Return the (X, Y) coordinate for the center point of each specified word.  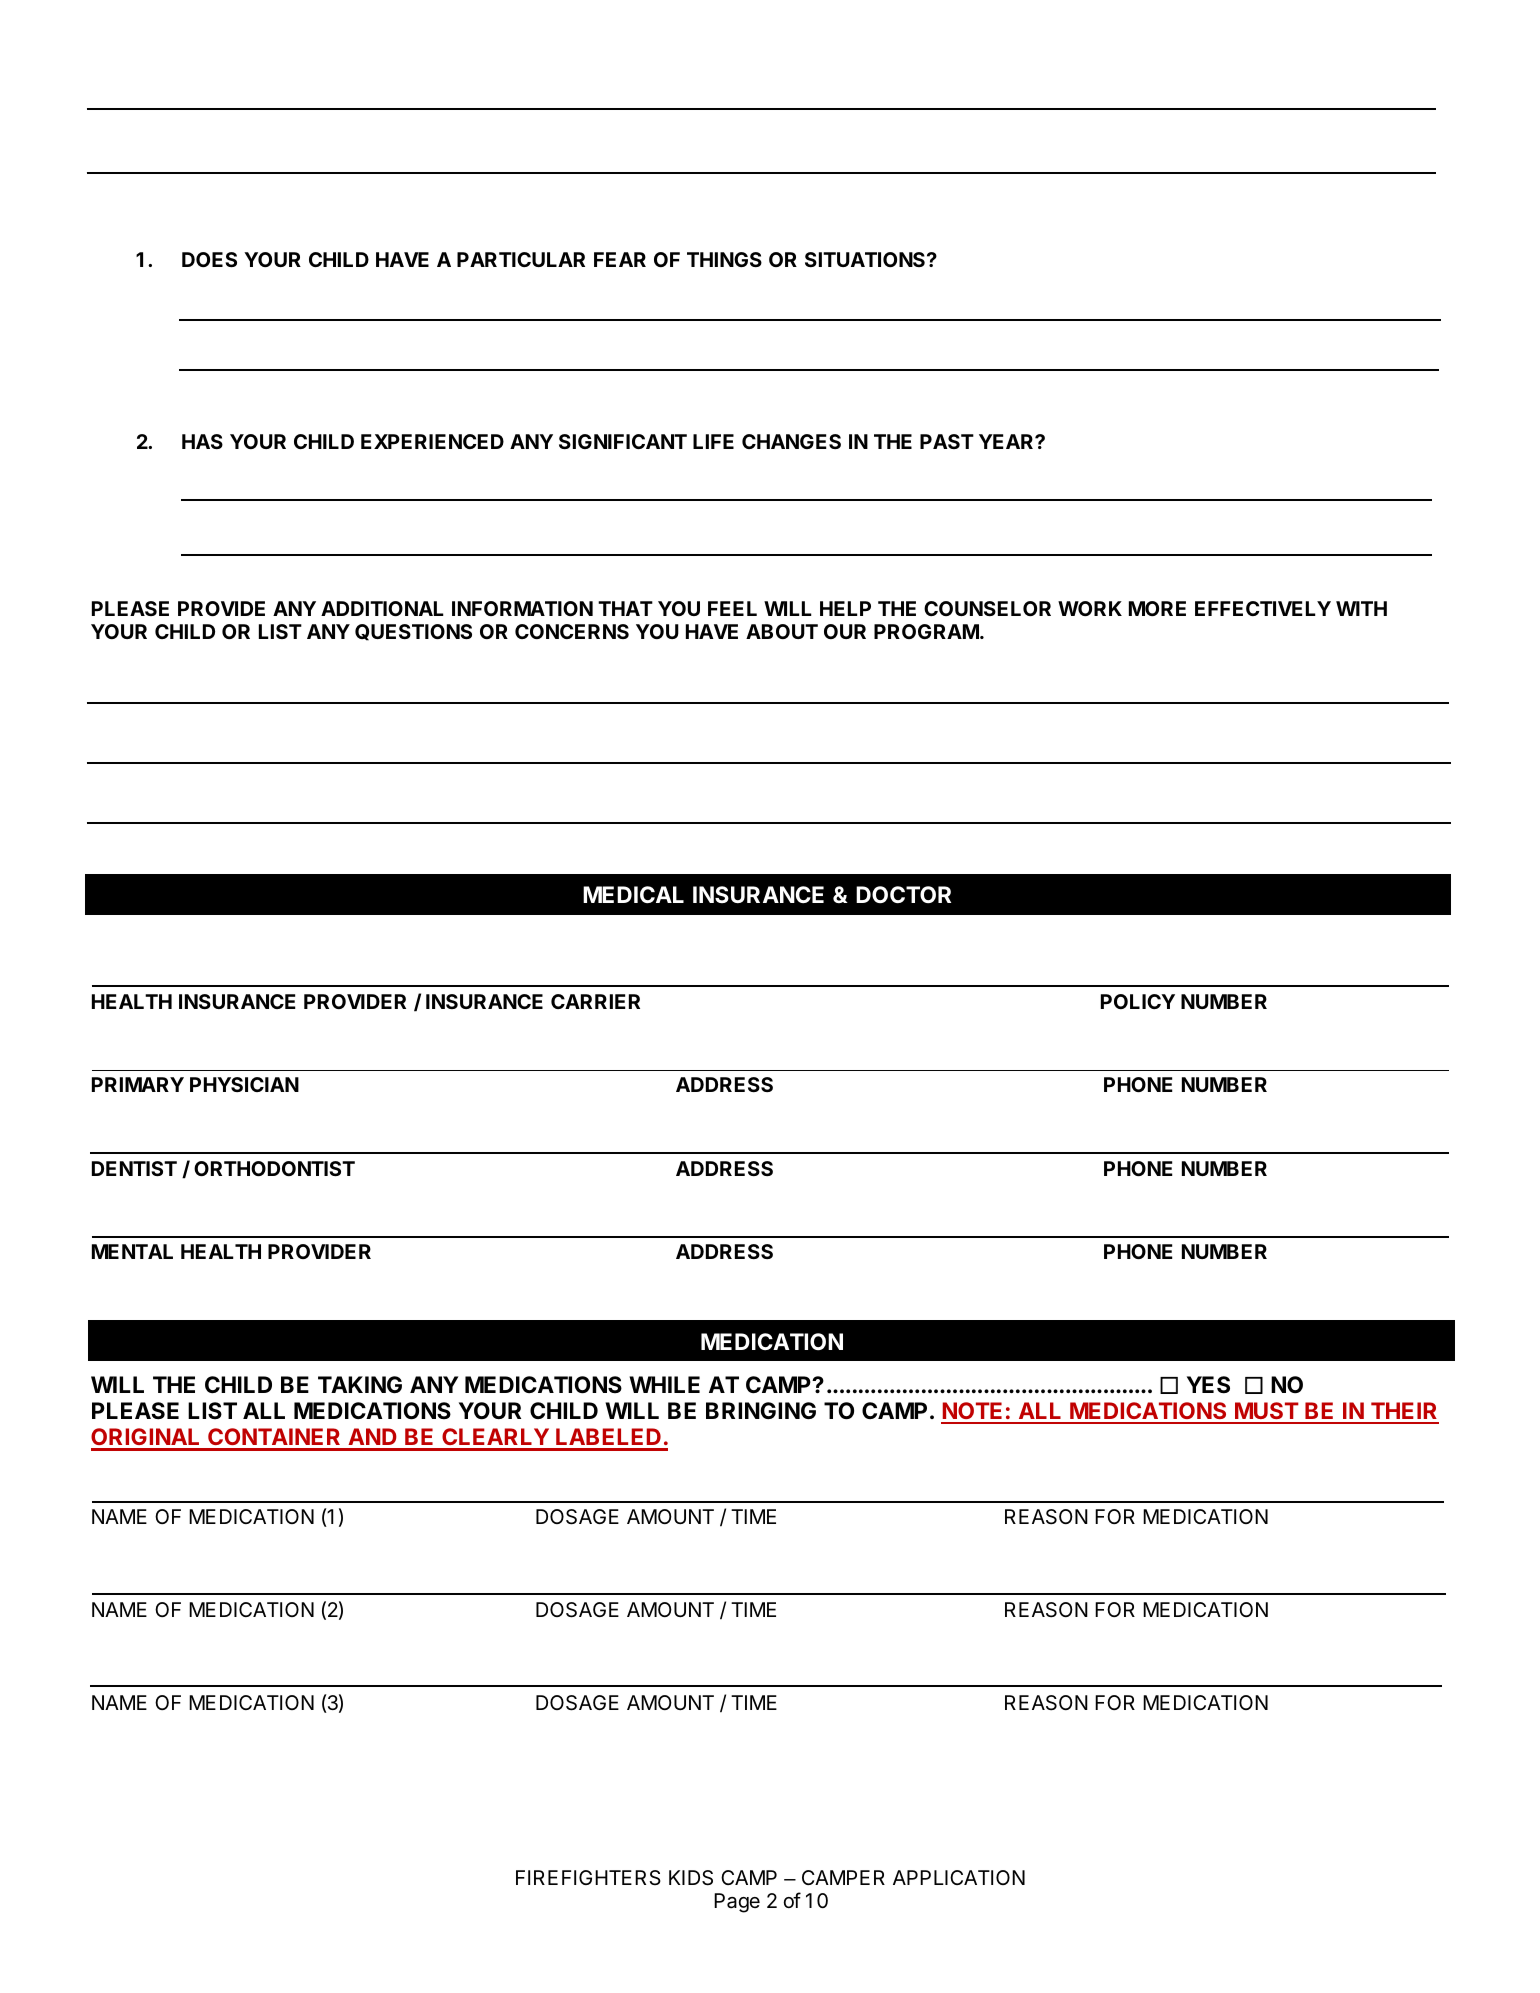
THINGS (724, 259)
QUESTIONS (413, 632)
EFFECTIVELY (1263, 608)
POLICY (1138, 1001)
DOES (209, 259)
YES (1208, 1385)
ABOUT (782, 631)
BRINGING (761, 1410)
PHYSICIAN (244, 1084)
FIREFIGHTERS (588, 1877)
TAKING (360, 1384)
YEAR (1007, 441)
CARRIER (595, 1001)
